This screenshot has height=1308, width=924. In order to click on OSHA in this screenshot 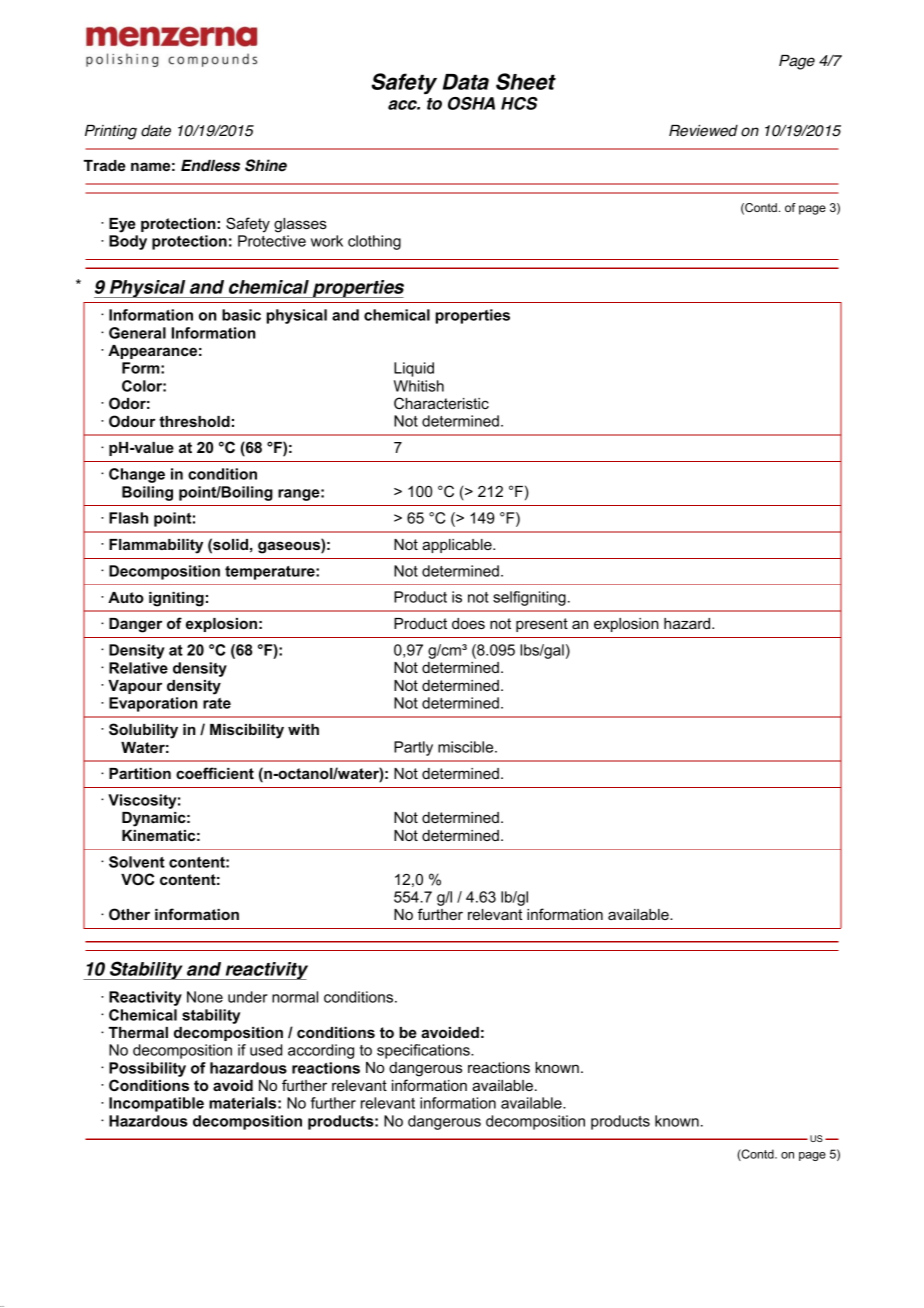, I will do `click(471, 103)`.
